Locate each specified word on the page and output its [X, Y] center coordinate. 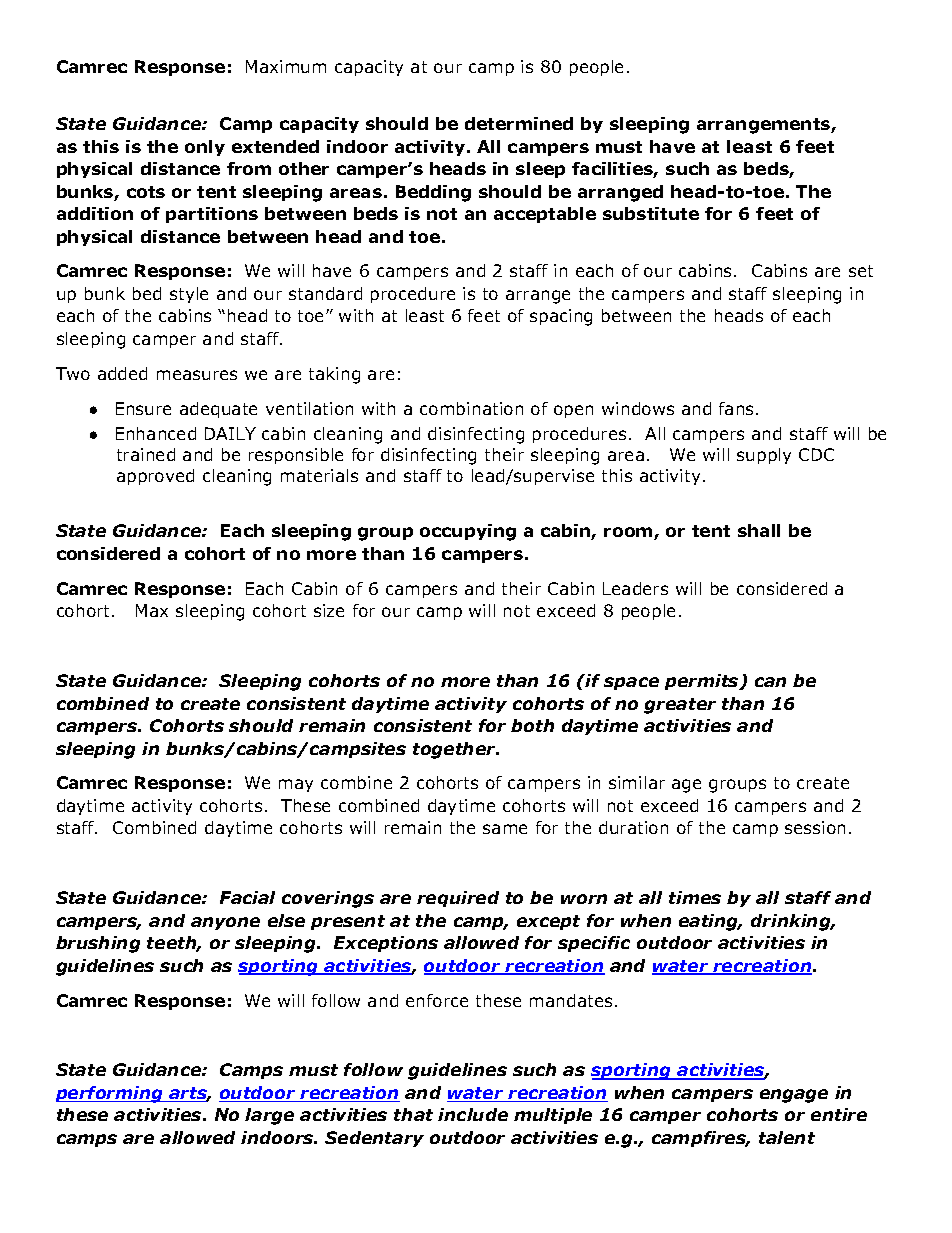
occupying [468, 532]
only [205, 148]
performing [111, 1094]
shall [759, 530]
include [473, 1114]
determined [519, 123]
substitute [651, 213]
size [329, 610]
